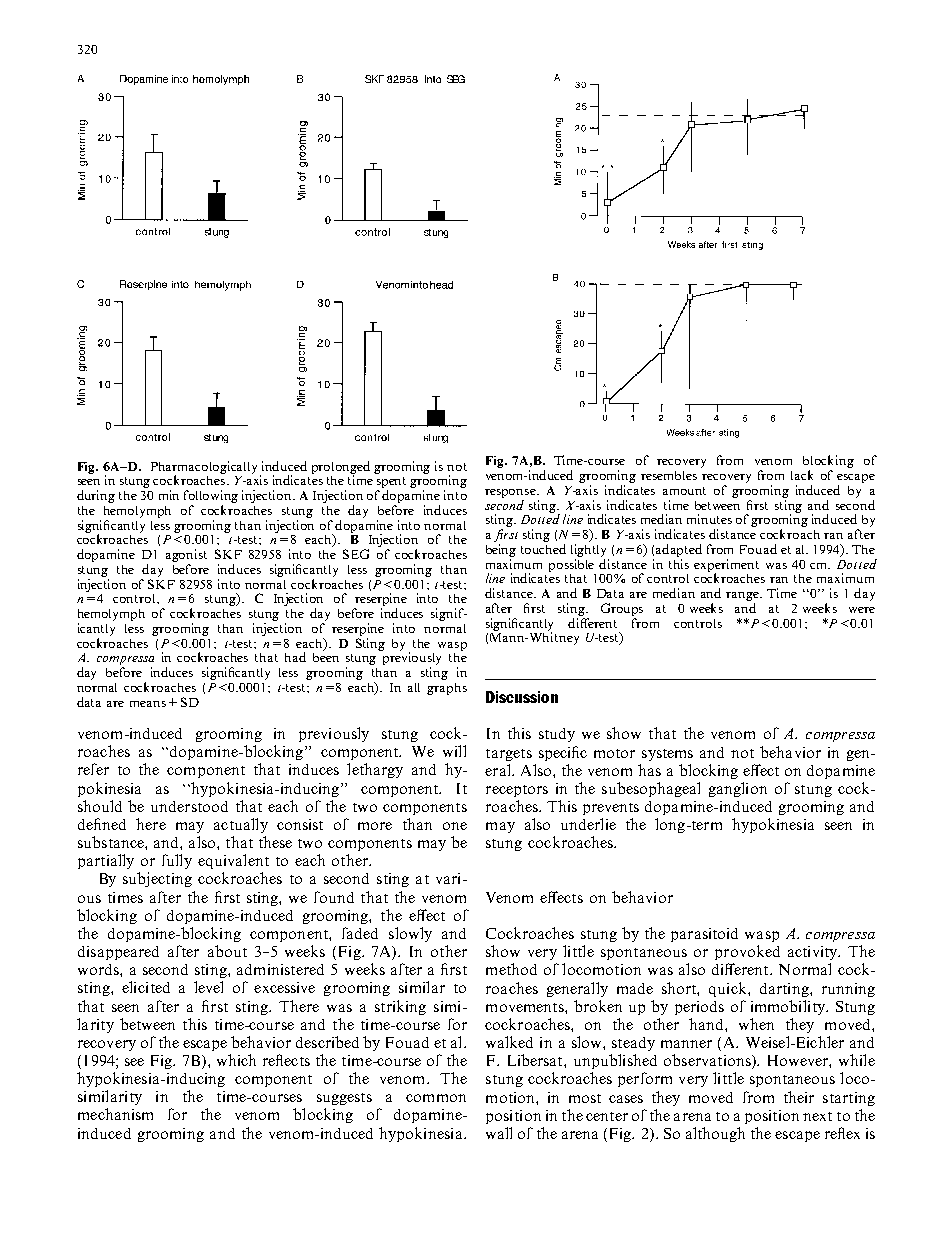  Describe the element at coordinates (499, 1133) in the screenshot. I see `wall` at that location.
